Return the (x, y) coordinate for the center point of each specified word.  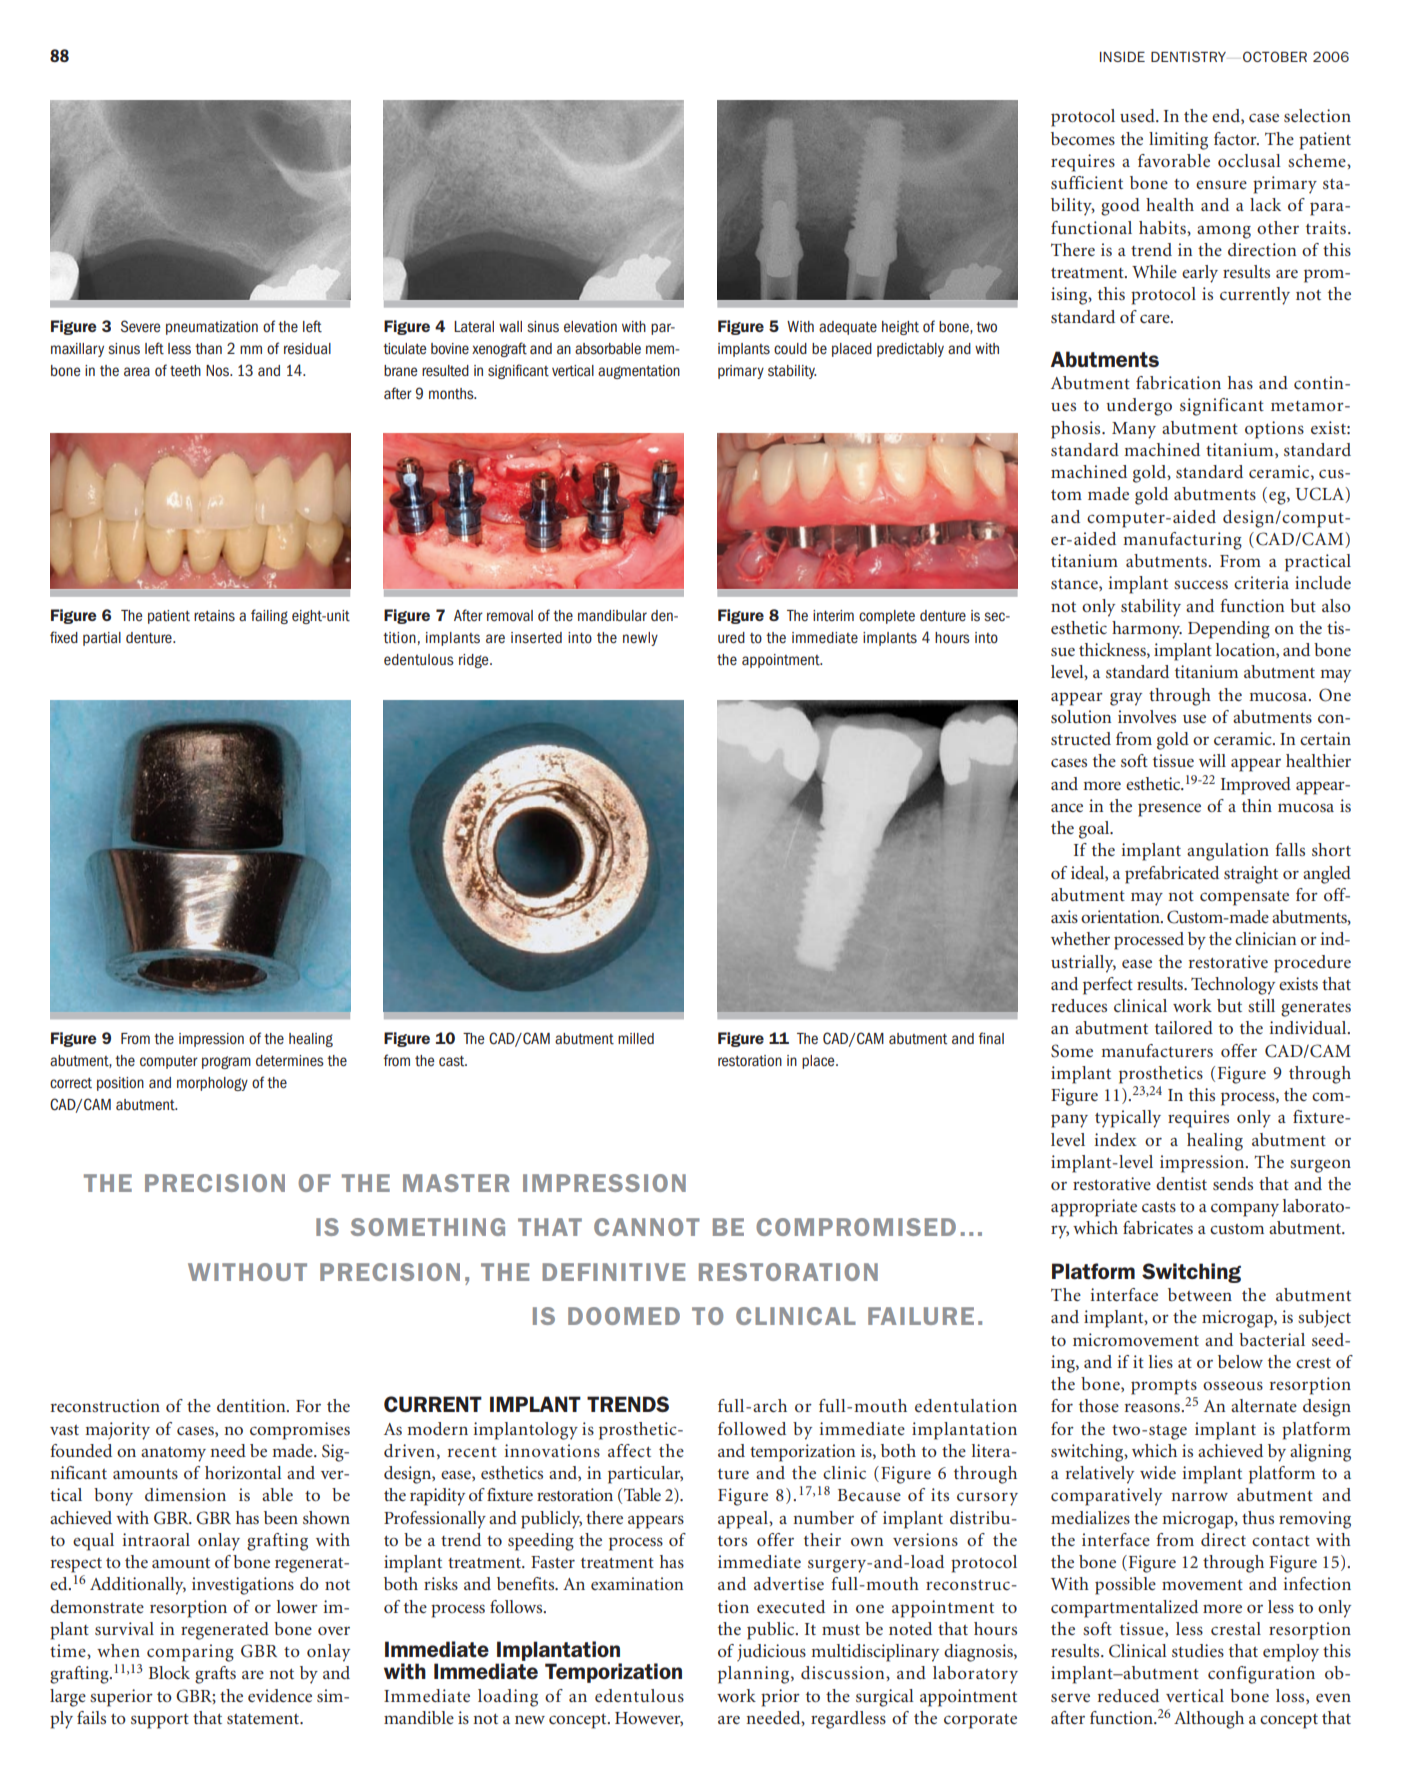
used (1138, 115)
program (226, 1062)
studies (1198, 1650)
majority (117, 1431)
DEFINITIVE (613, 1272)
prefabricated (1172, 875)
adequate (848, 328)
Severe (141, 326)
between (1200, 1294)
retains (214, 616)
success (1201, 584)
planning (755, 1675)
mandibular (612, 616)
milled (636, 1038)
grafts (215, 1675)
